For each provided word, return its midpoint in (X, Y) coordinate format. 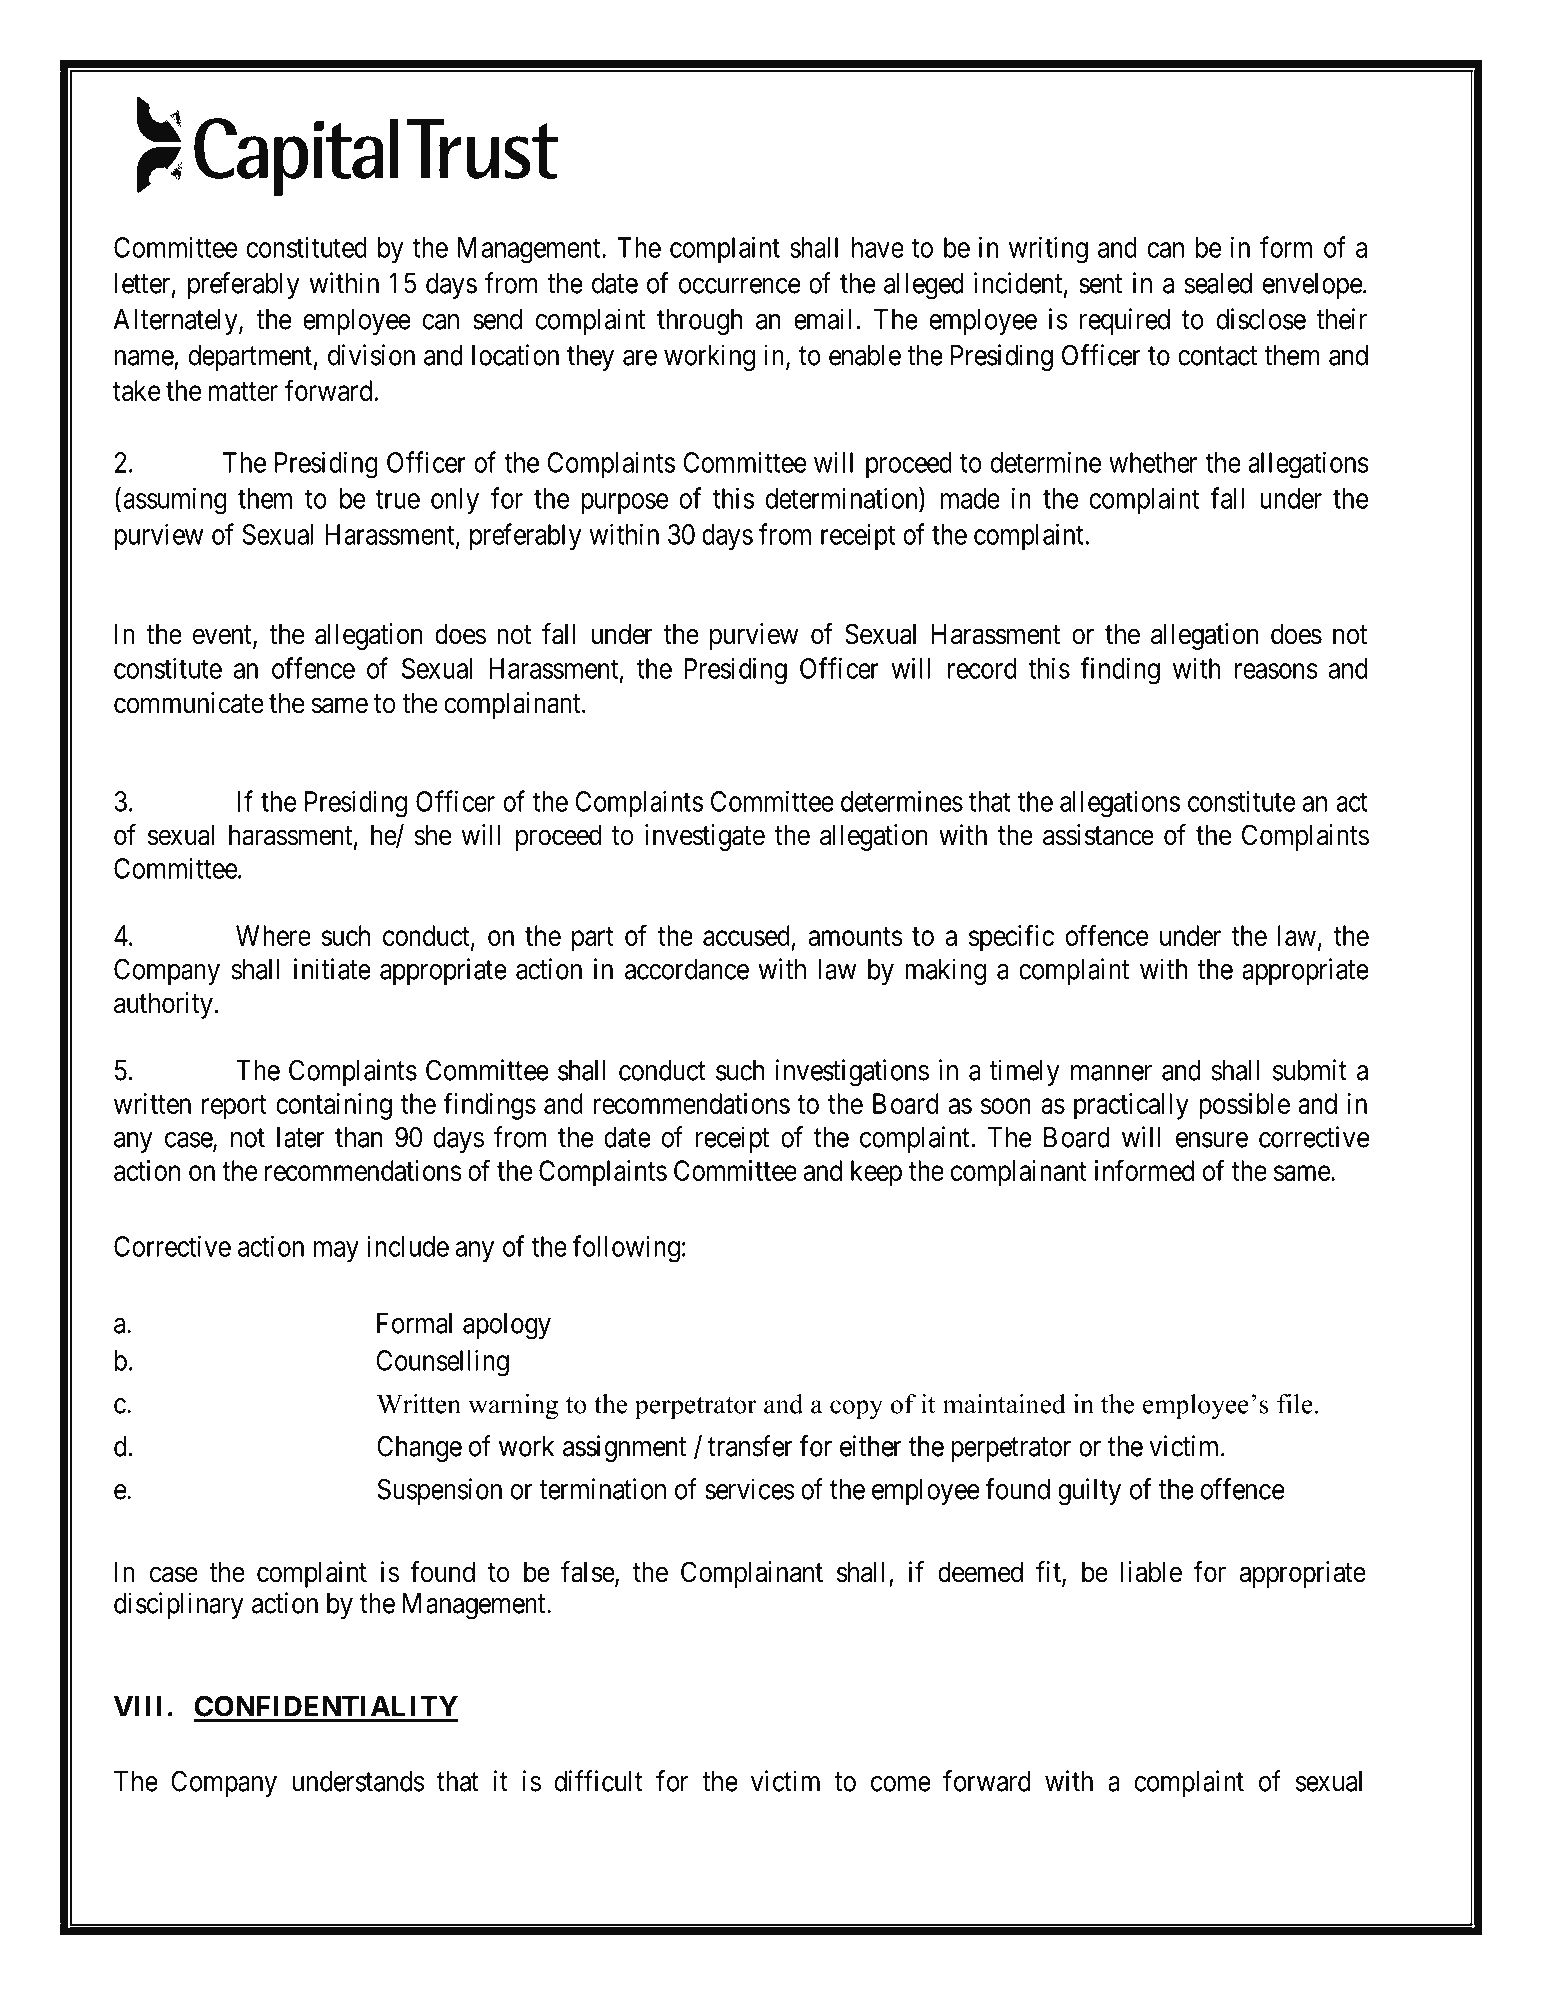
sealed (1218, 283)
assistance (1098, 835)
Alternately (177, 322)
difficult (598, 1781)
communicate (189, 703)
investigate (705, 837)
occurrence (740, 286)
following (626, 1249)
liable (1151, 1572)
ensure (1212, 1140)
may (336, 1252)
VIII (137, 1706)
